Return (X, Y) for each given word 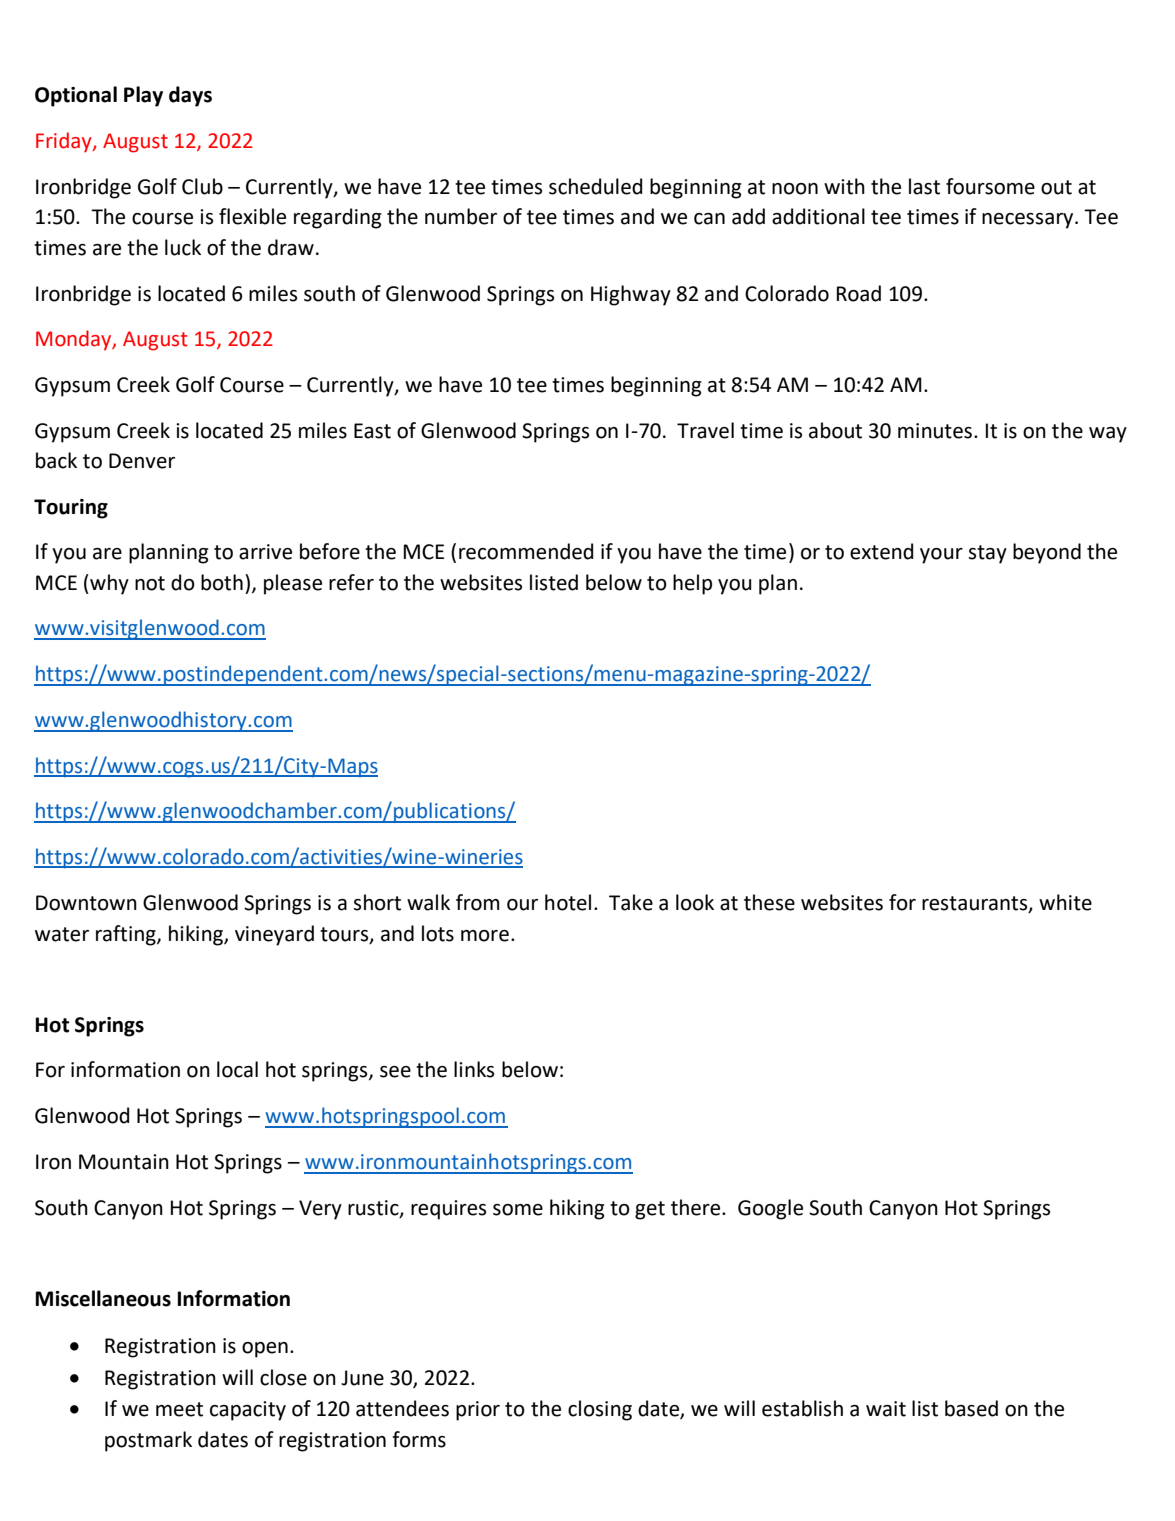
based (971, 1408)
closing (600, 1410)
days (190, 96)
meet (179, 1409)
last (924, 186)
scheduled (595, 186)
